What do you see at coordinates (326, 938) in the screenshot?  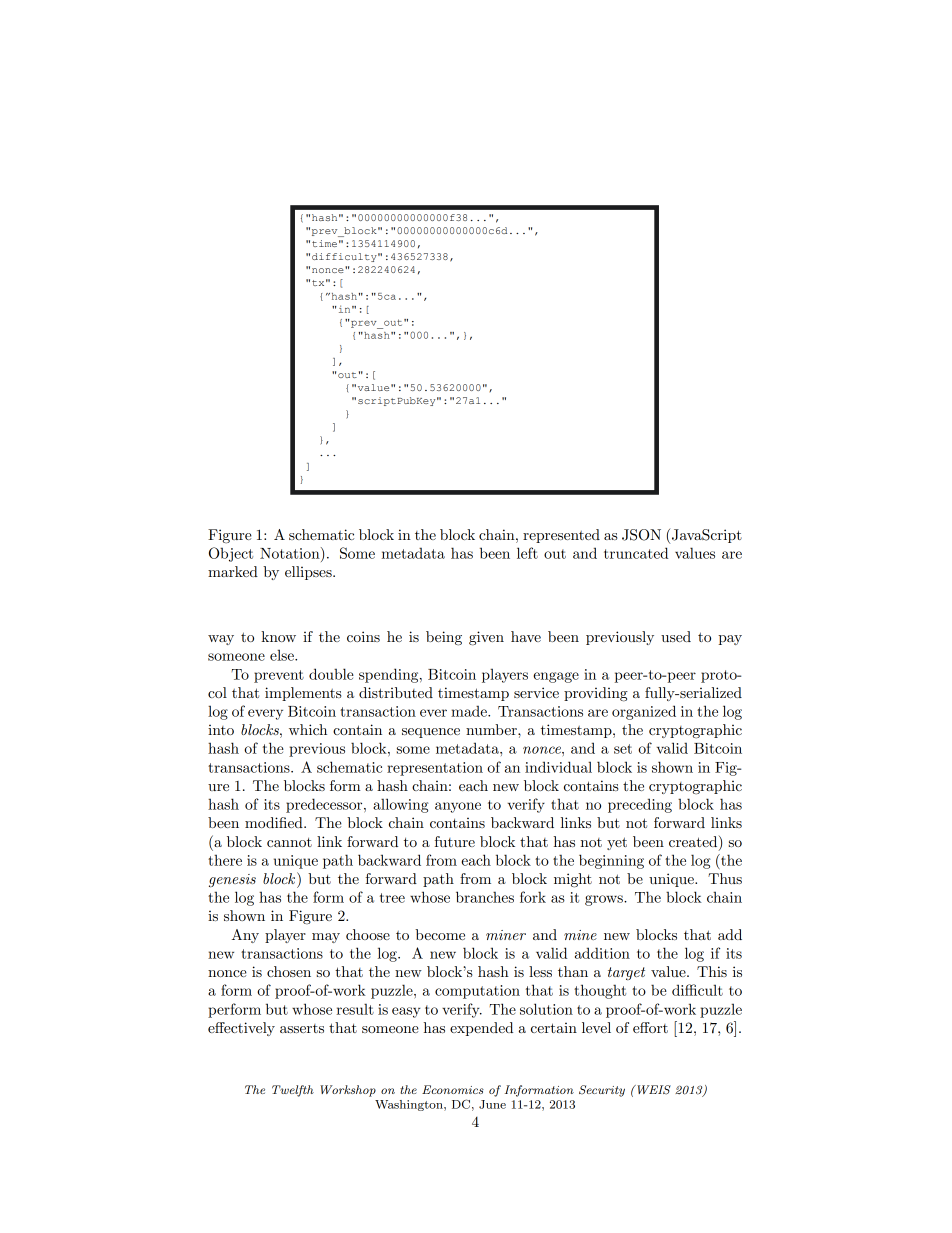 I see `may` at bounding box center [326, 938].
